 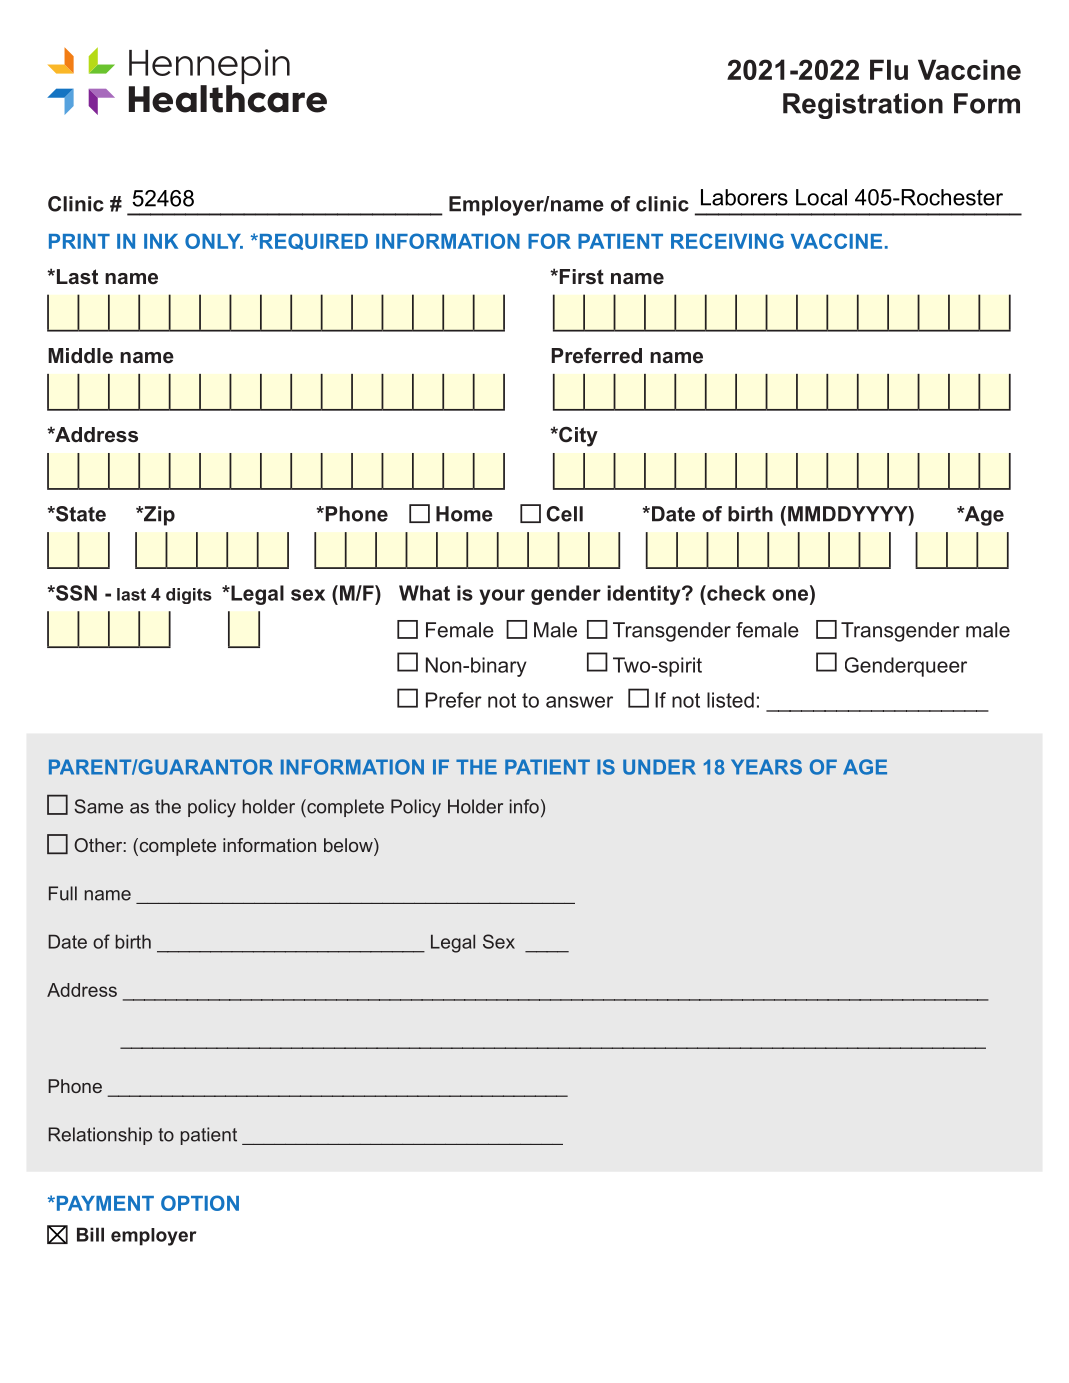 What do you see at coordinates (158, 516) in the screenshot?
I see `Zip` at bounding box center [158, 516].
